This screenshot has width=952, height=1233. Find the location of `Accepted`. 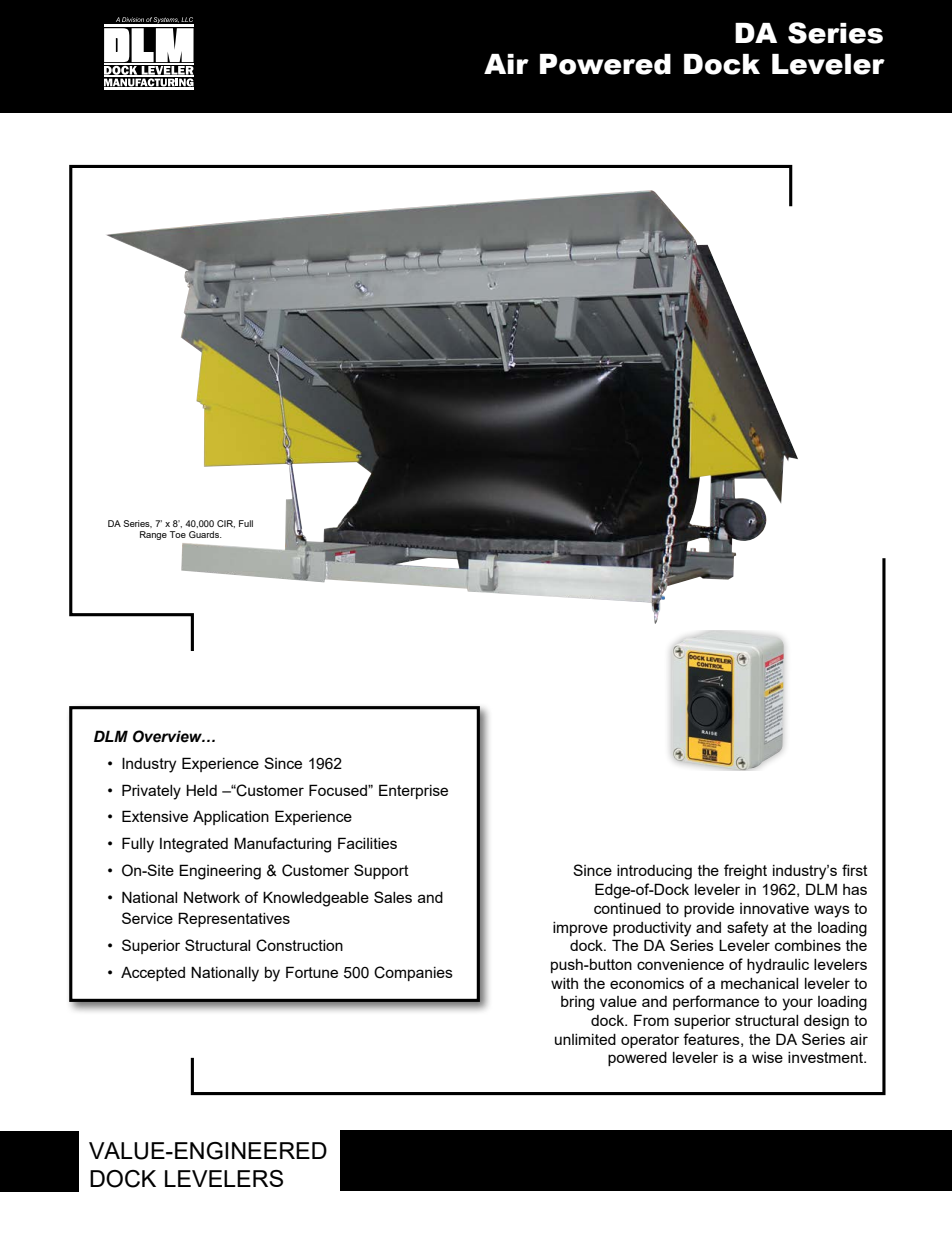

Accepted is located at coordinates (153, 973).
